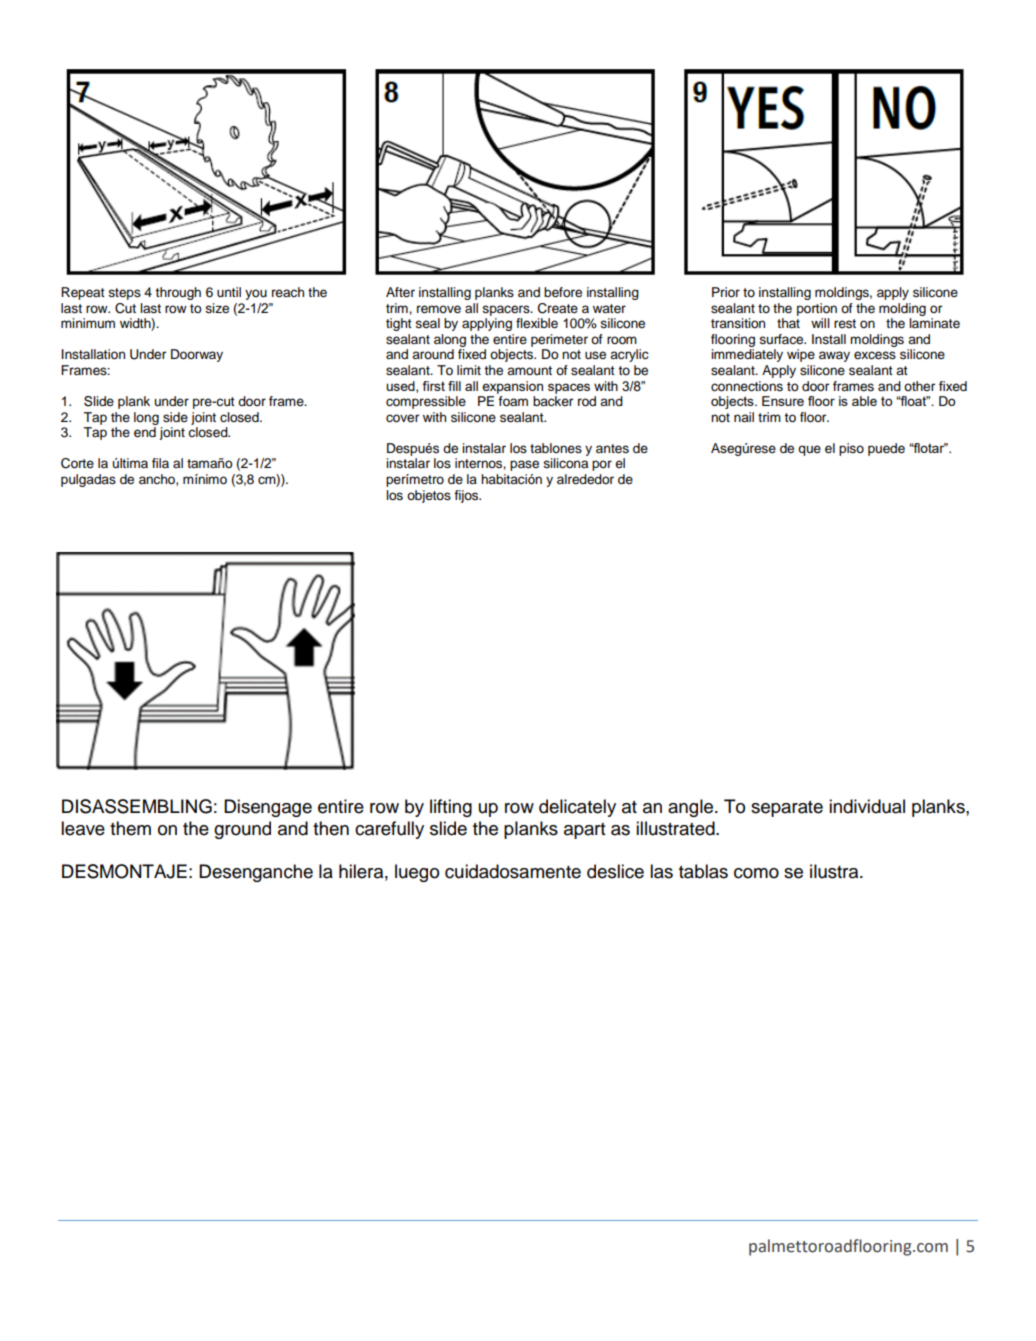 The image size is (1036, 1341). Describe the element at coordinates (175, 417) in the screenshot. I see `side` at that location.
